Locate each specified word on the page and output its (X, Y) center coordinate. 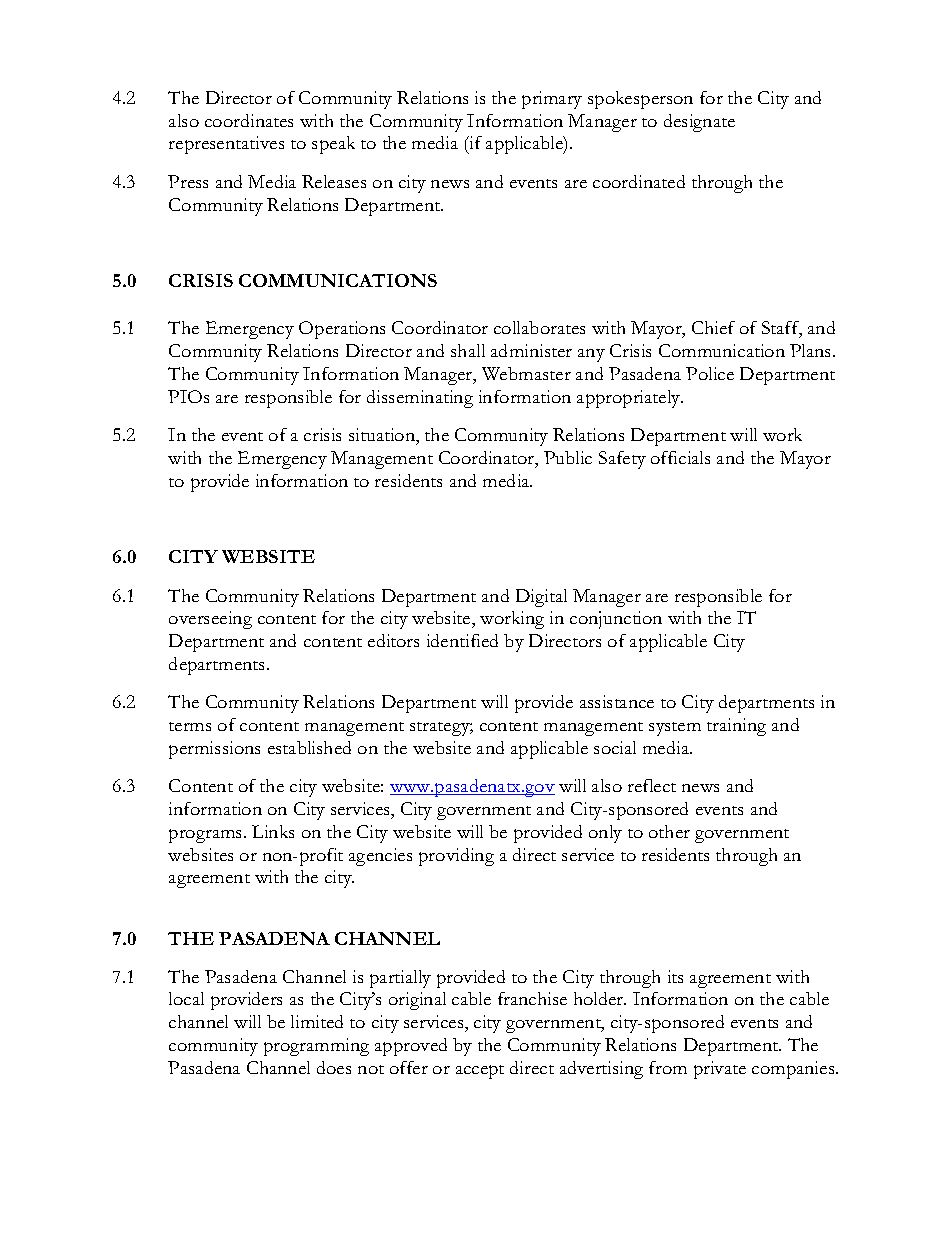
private (720, 1070)
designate (699, 123)
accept (480, 1072)
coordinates (249, 120)
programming (316, 1047)
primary (552, 100)
